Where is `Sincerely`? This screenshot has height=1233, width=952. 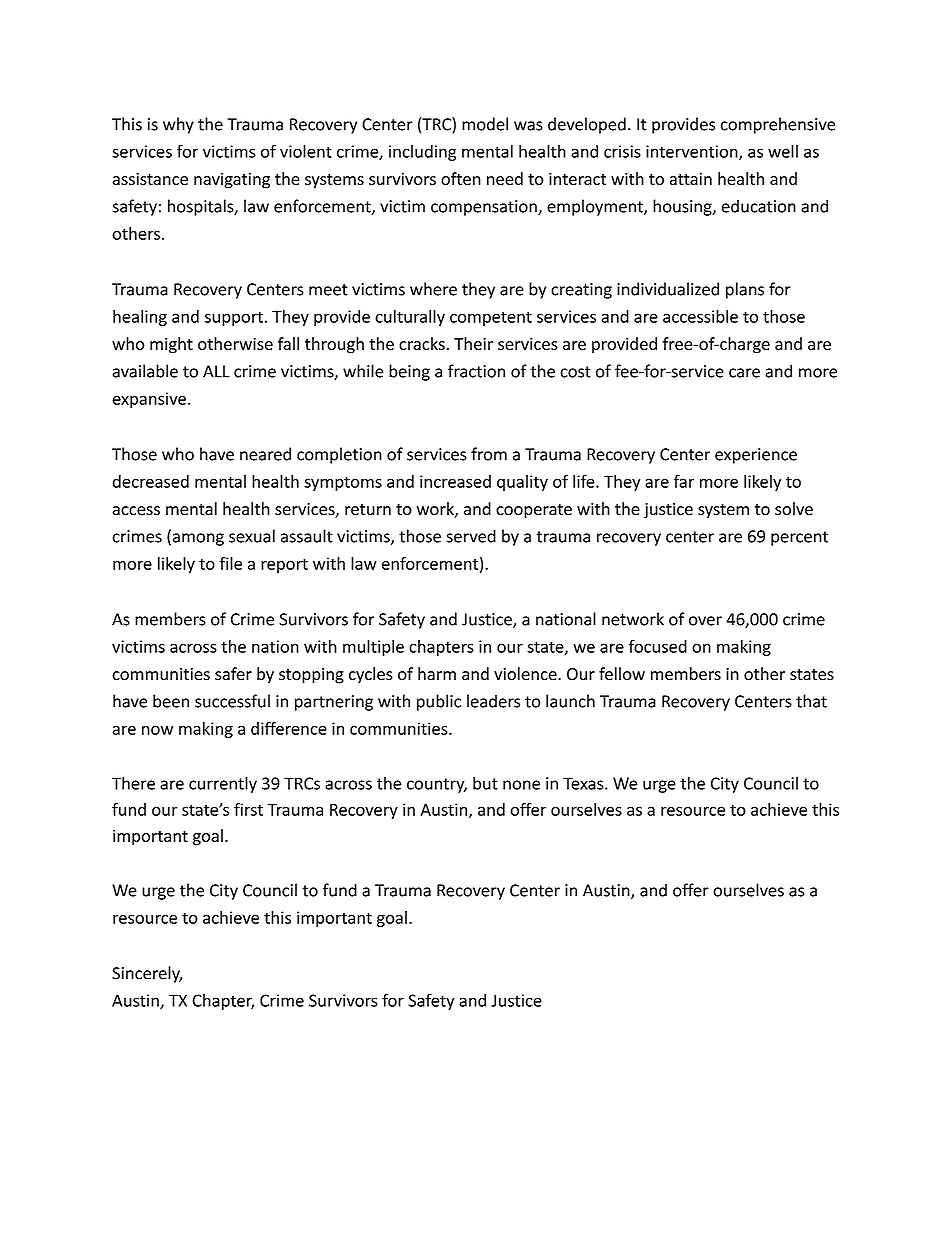 Sincerely is located at coordinates (147, 974).
